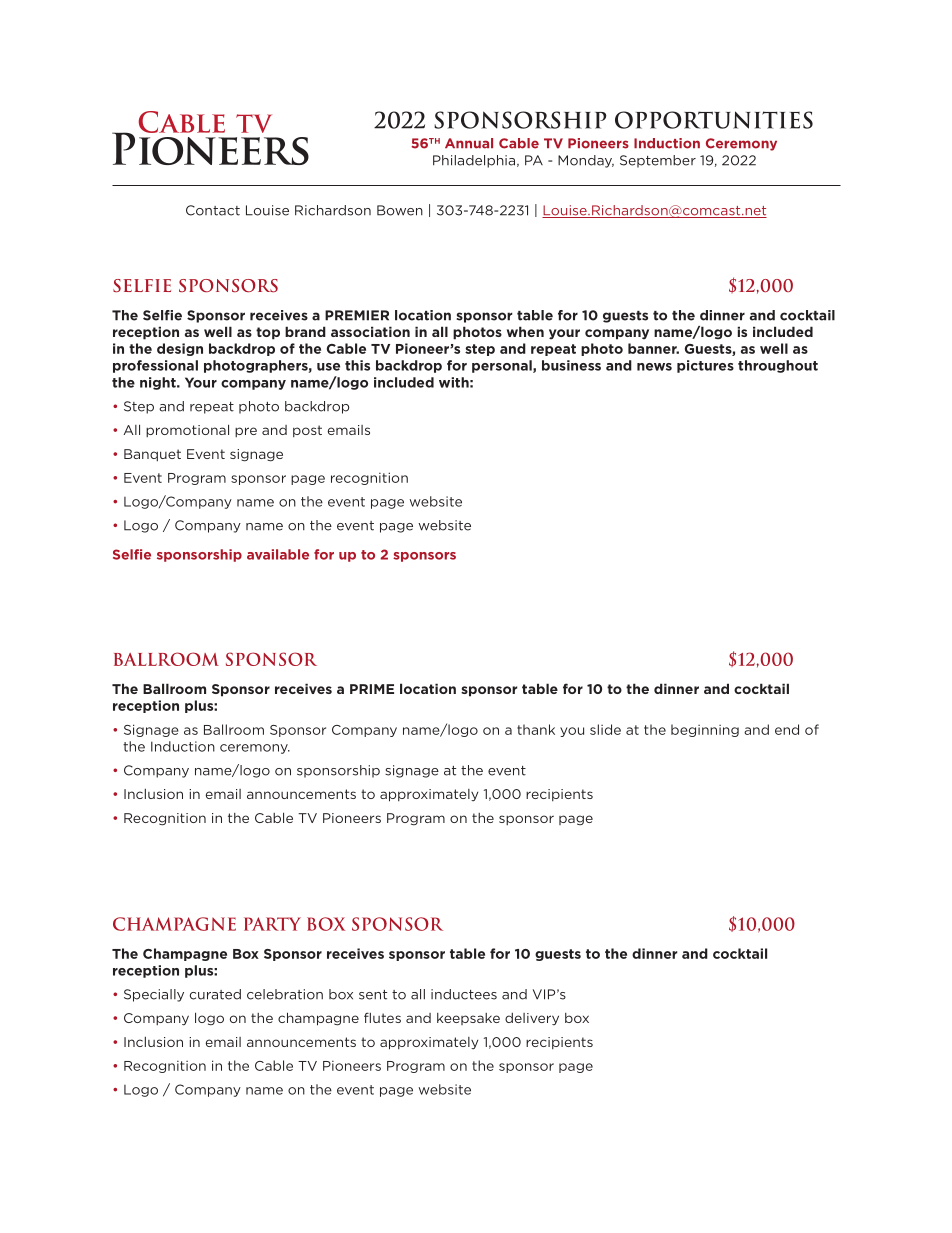 The width and height of the screenshot is (952, 1233). I want to click on promotional, so click(187, 430).
